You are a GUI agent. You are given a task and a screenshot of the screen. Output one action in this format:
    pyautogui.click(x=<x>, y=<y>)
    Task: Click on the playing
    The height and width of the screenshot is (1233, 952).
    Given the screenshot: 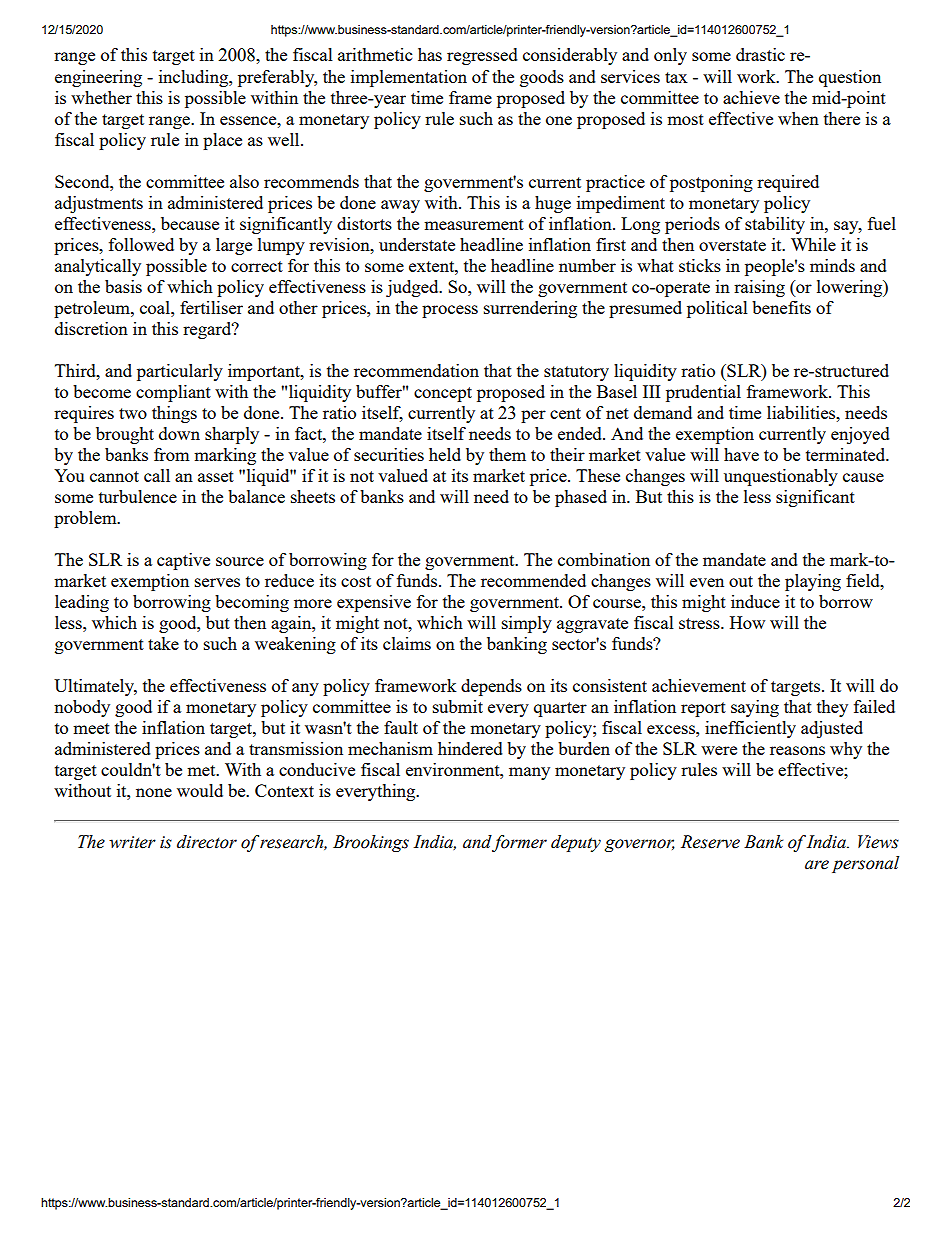 What is the action you would take?
    pyautogui.click(x=813, y=582)
